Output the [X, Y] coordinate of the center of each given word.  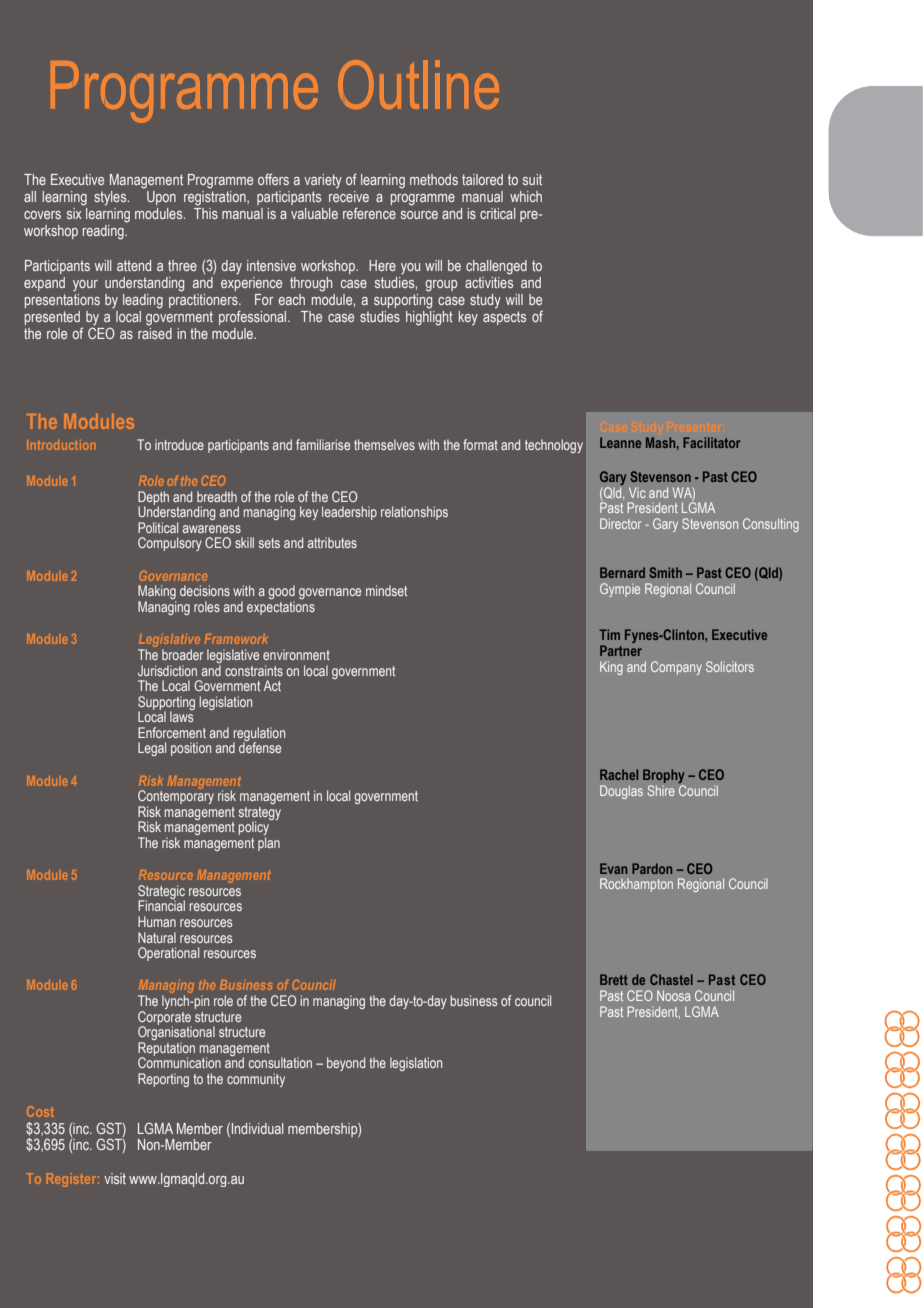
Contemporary [176, 797]
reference [369, 213]
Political [158, 527]
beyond [346, 1064]
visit [115, 1178]
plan [269, 844]
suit [532, 179]
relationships [414, 513]
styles [111, 198]
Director [620, 523]
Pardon [652, 868]
